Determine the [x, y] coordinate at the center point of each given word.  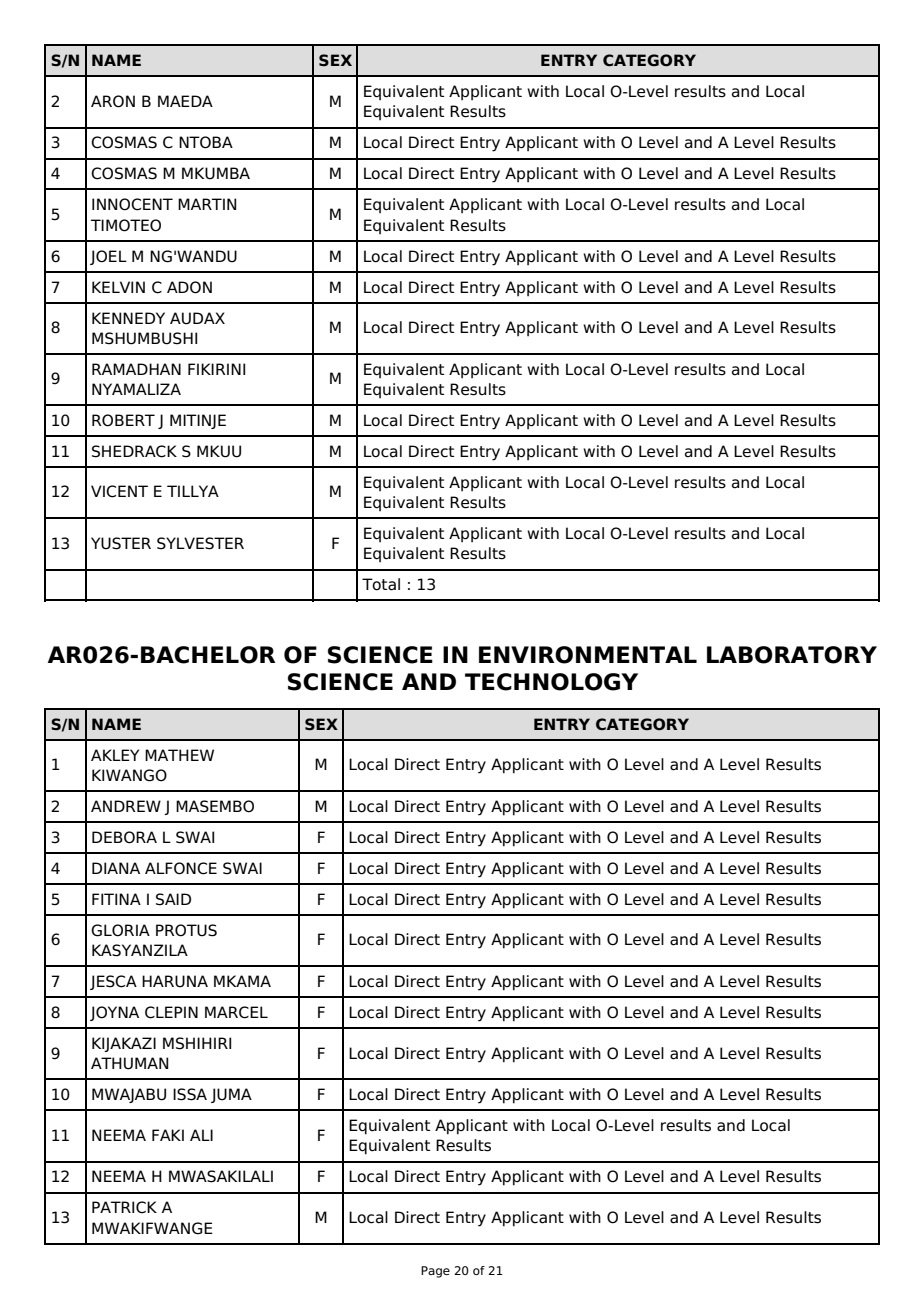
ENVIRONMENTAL [588, 655]
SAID [173, 899]
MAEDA [185, 101]
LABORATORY [792, 655]
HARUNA [175, 981]
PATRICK [124, 1207]
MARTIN [207, 204]
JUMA [231, 1095]
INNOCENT [132, 204]
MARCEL [236, 1012]
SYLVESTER [200, 543]
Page [435, 1272]
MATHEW [179, 755]
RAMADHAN [136, 369]
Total [381, 584]
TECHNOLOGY [551, 682]
